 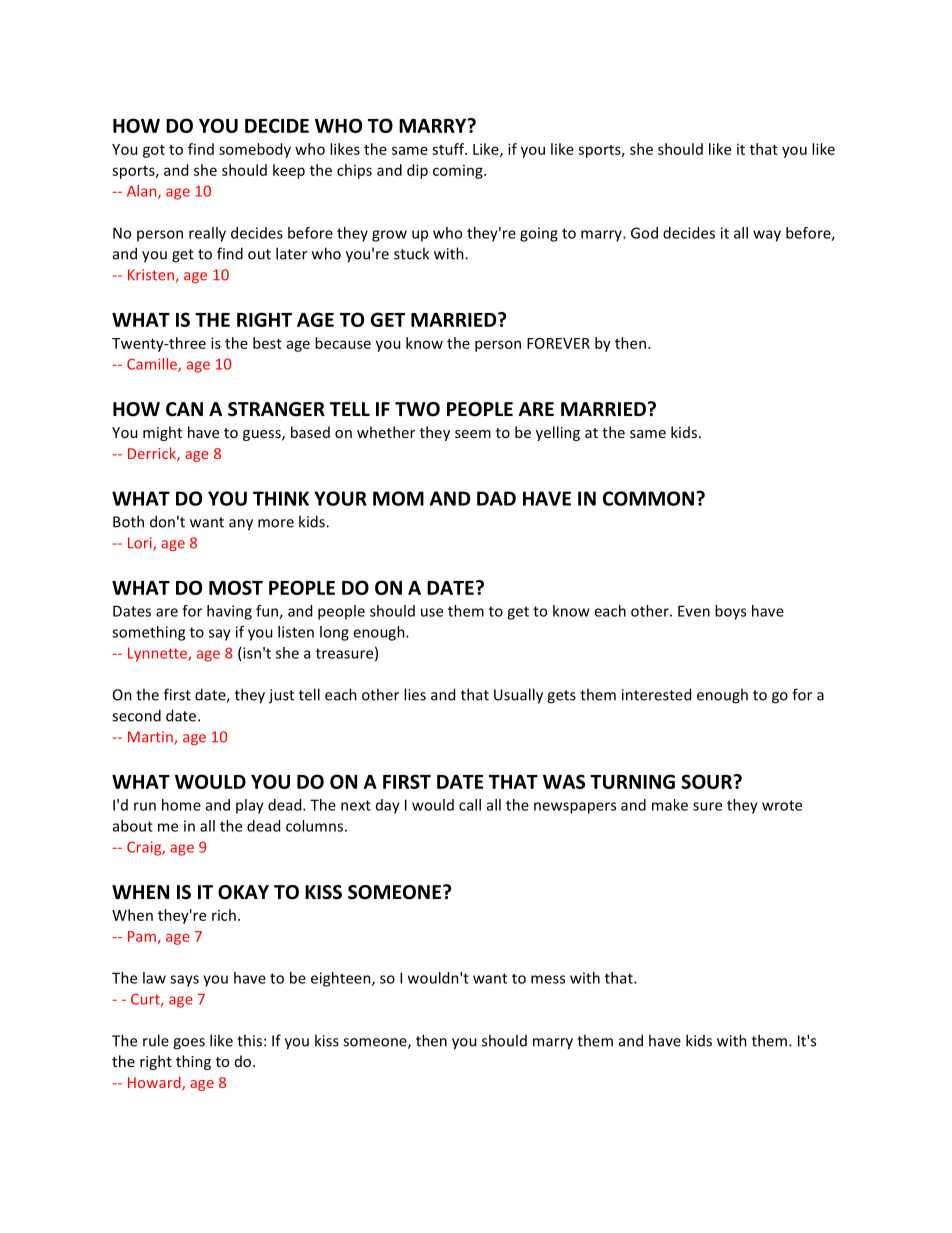 What do you see at coordinates (459, 172) in the page?
I see `coming` at bounding box center [459, 172].
